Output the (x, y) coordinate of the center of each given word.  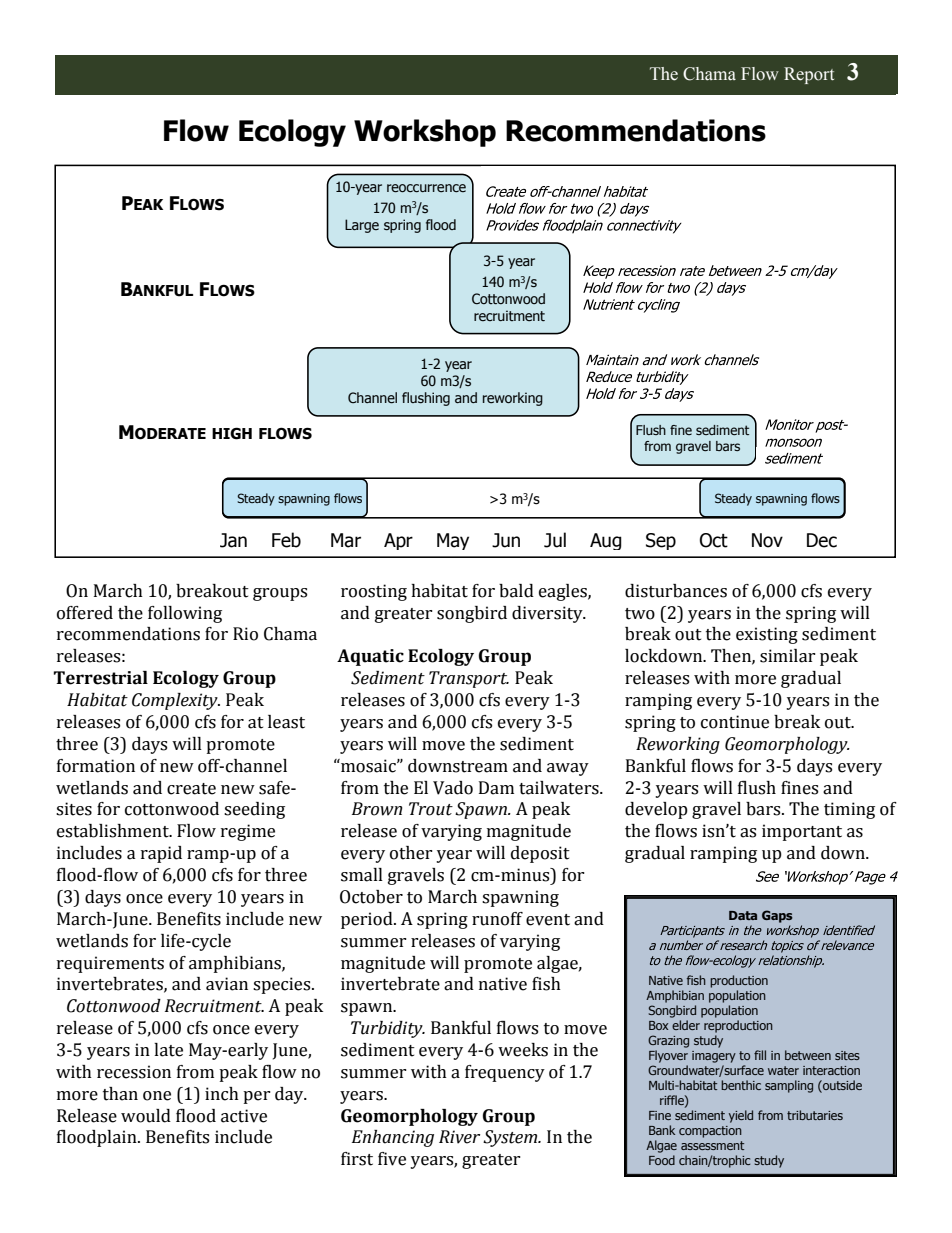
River (459, 1137)
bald (516, 591)
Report (809, 75)
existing (767, 635)
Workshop (425, 133)
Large (362, 226)
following (185, 614)
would (146, 1116)
